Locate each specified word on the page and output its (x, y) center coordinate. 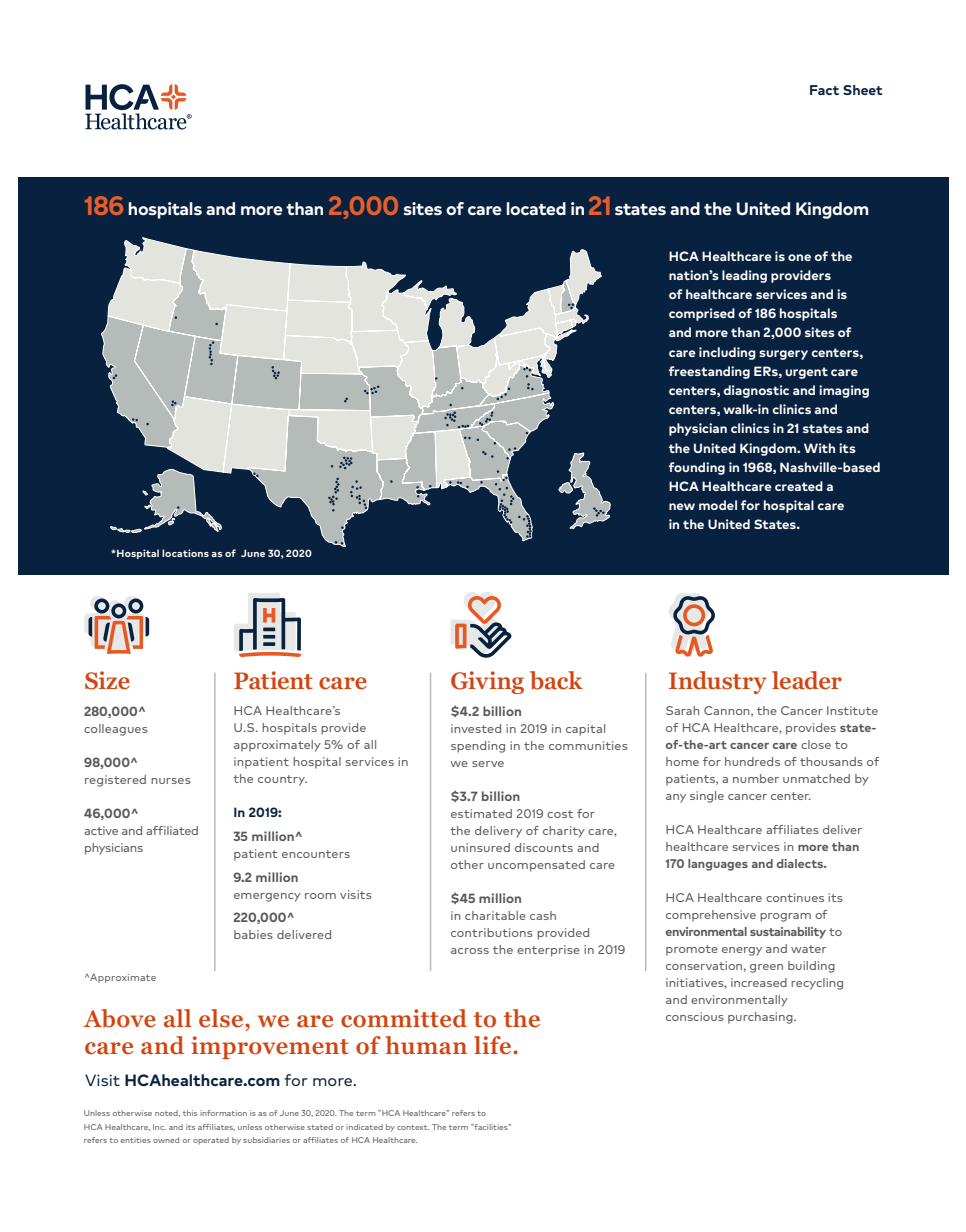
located (536, 208)
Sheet (863, 90)
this (190, 1113)
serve (488, 764)
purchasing (761, 1018)
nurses (171, 781)
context (413, 1127)
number (756, 778)
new (682, 506)
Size (107, 680)
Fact (824, 90)
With (819, 448)
